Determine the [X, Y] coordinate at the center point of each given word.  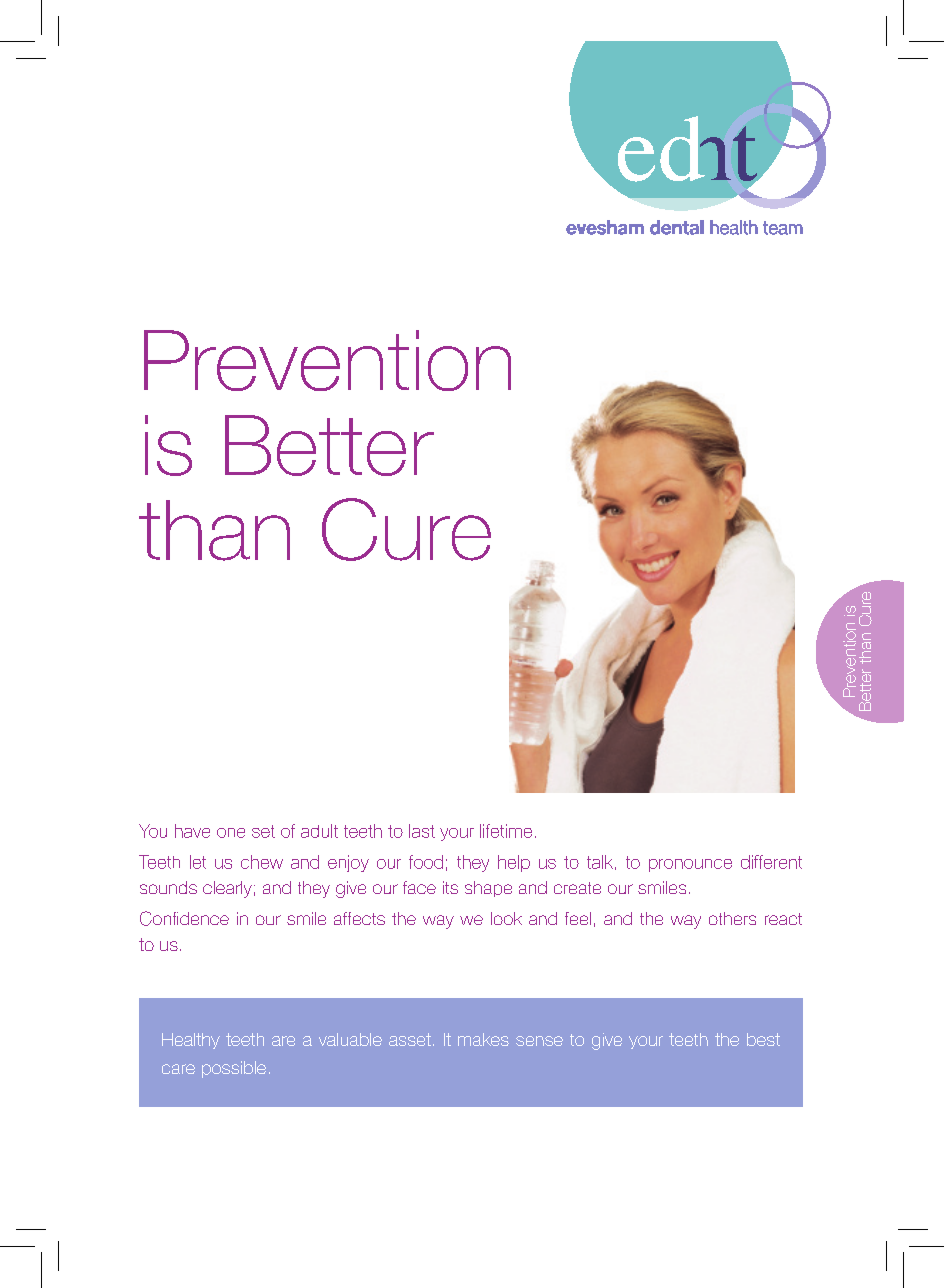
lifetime [506, 831]
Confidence [184, 918]
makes [483, 1039]
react [783, 919]
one [231, 833]
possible [234, 1069]
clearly [227, 889]
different [771, 862]
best [763, 1039]
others [732, 918]
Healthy [191, 1041]
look [506, 918]
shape [488, 889]
